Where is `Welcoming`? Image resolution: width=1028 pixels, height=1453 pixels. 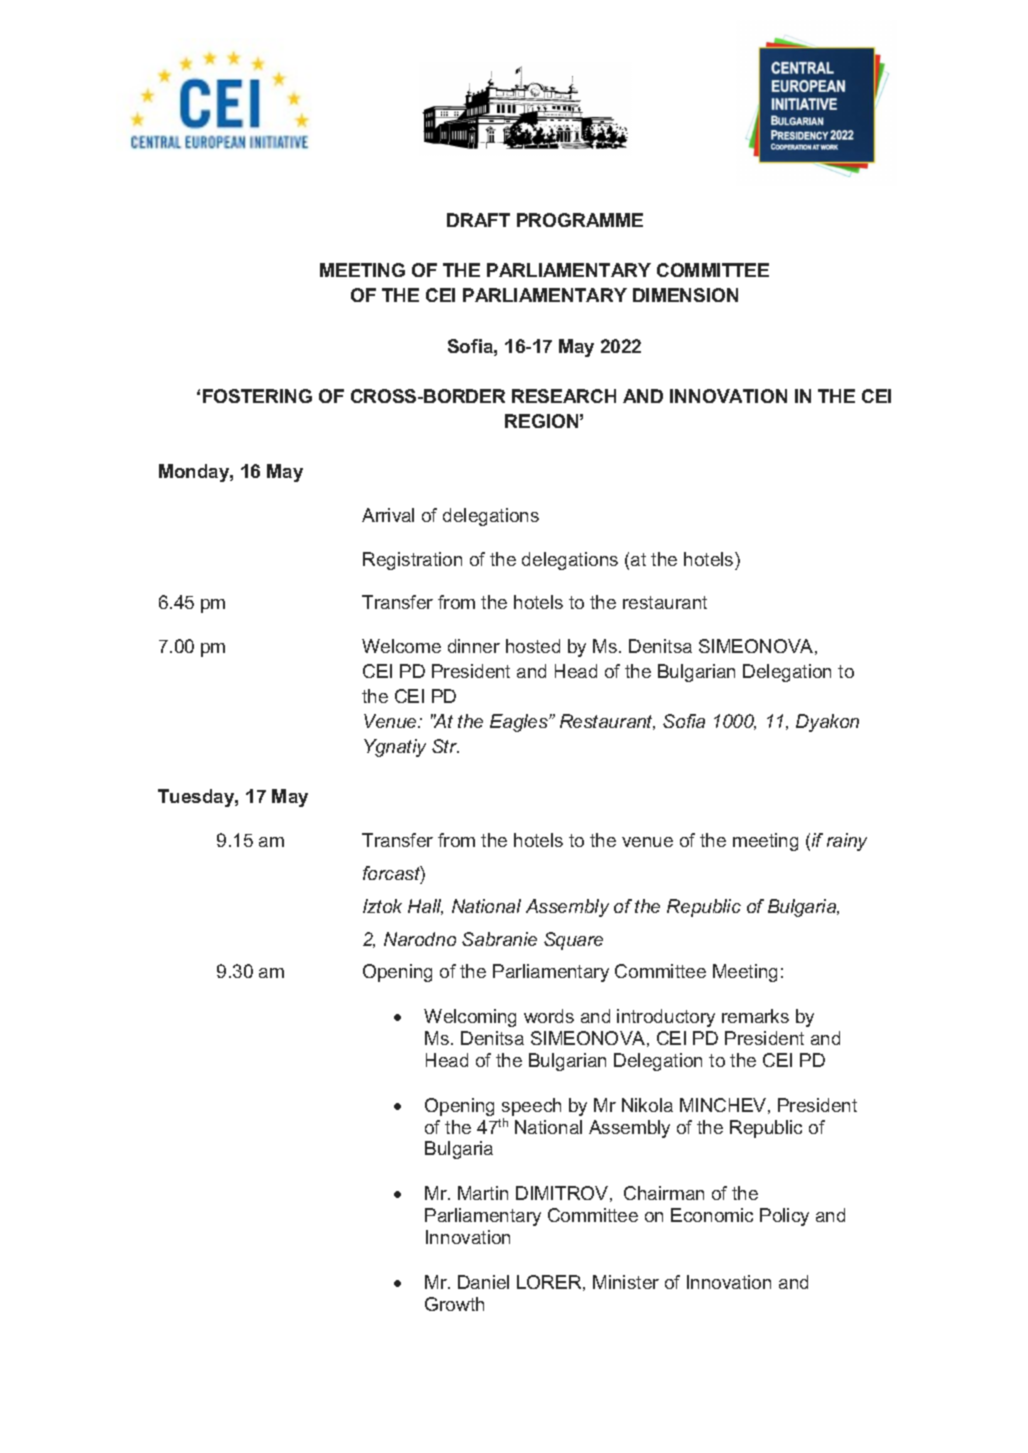
Welcoming is located at coordinates (470, 1018).
